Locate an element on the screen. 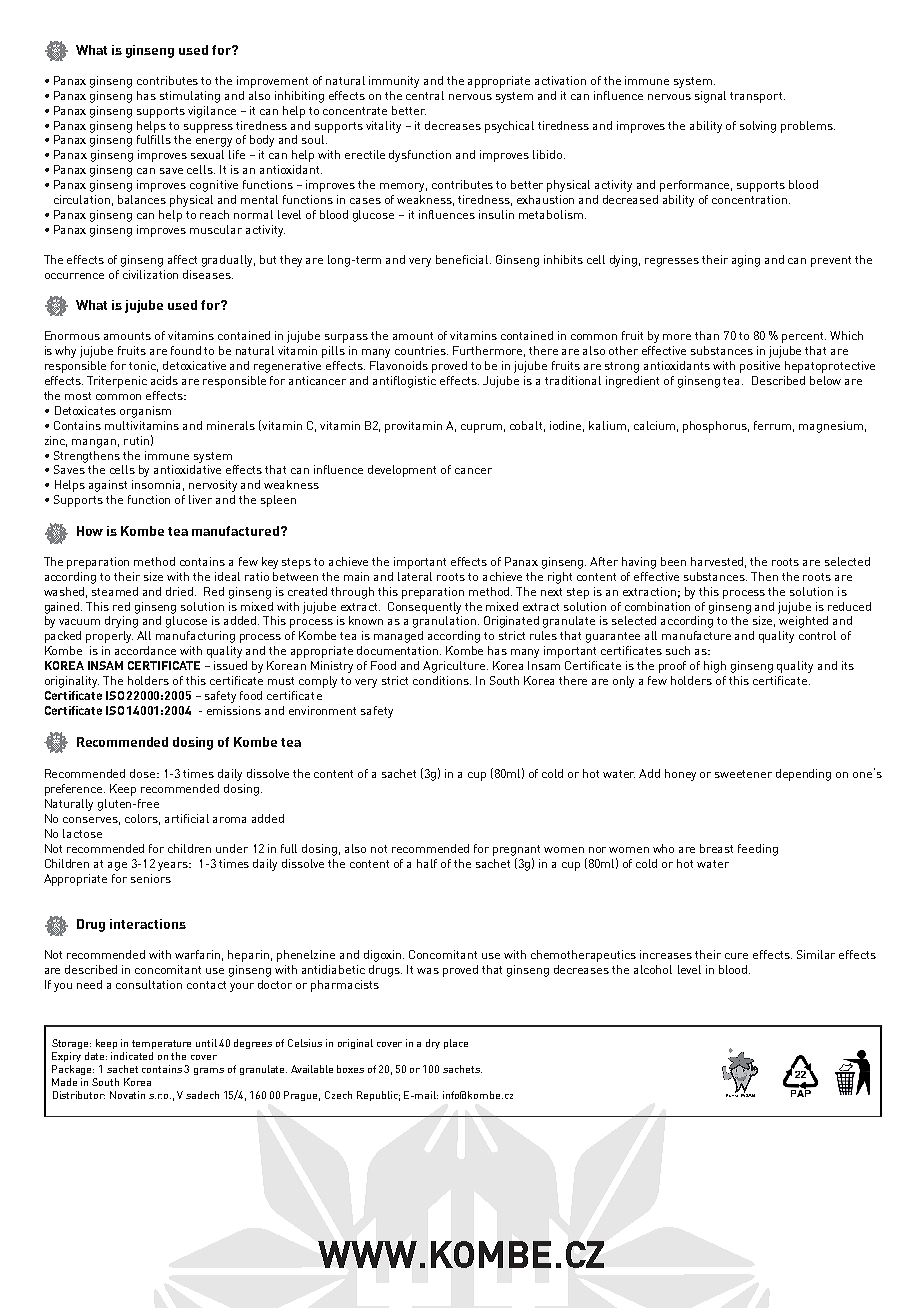 The image size is (924, 1308). sweetener is located at coordinates (743, 774).
